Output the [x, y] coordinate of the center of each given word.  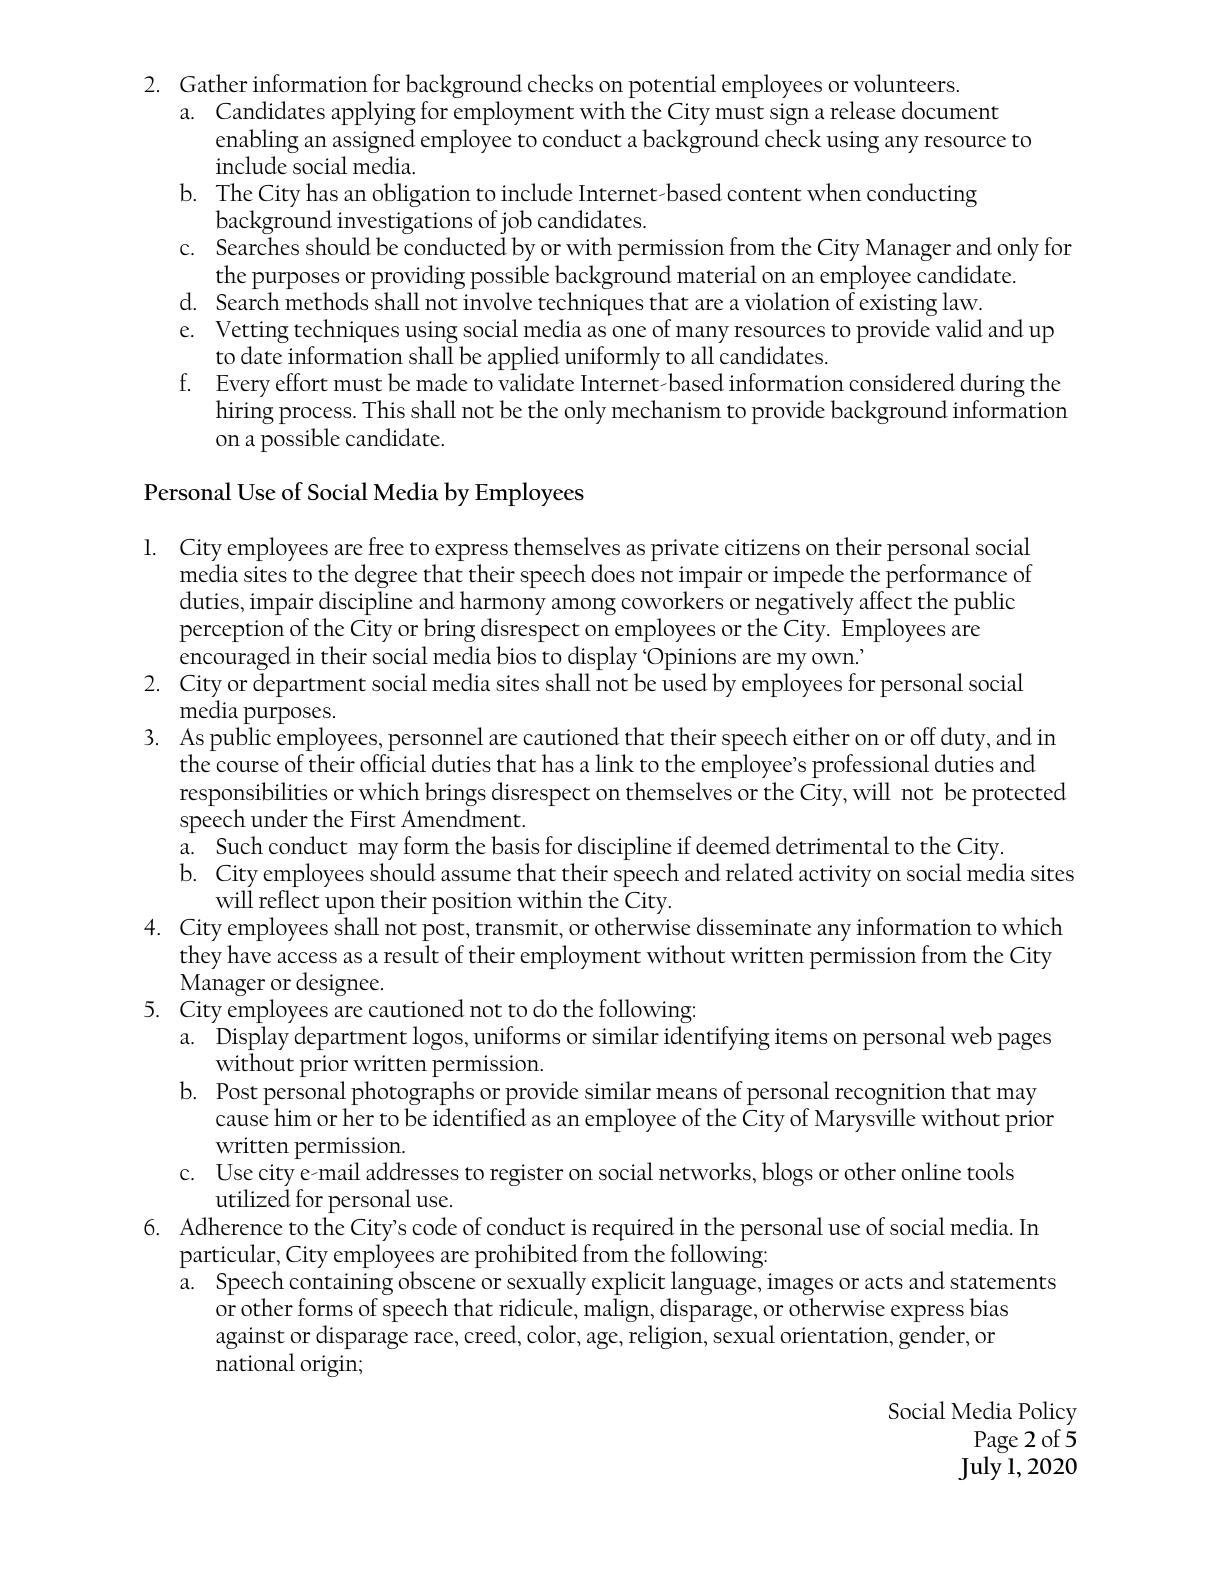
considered [902, 382]
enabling [257, 141]
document [950, 110]
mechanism [666, 409]
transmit [518, 929]
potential [672, 86]
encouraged [235, 658]
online [931, 1171]
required [633, 1229]
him [293, 1117]
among [584, 606]
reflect [289, 899]
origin [330, 1366]
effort [302, 382]
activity [835, 876]
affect [886, 600]
